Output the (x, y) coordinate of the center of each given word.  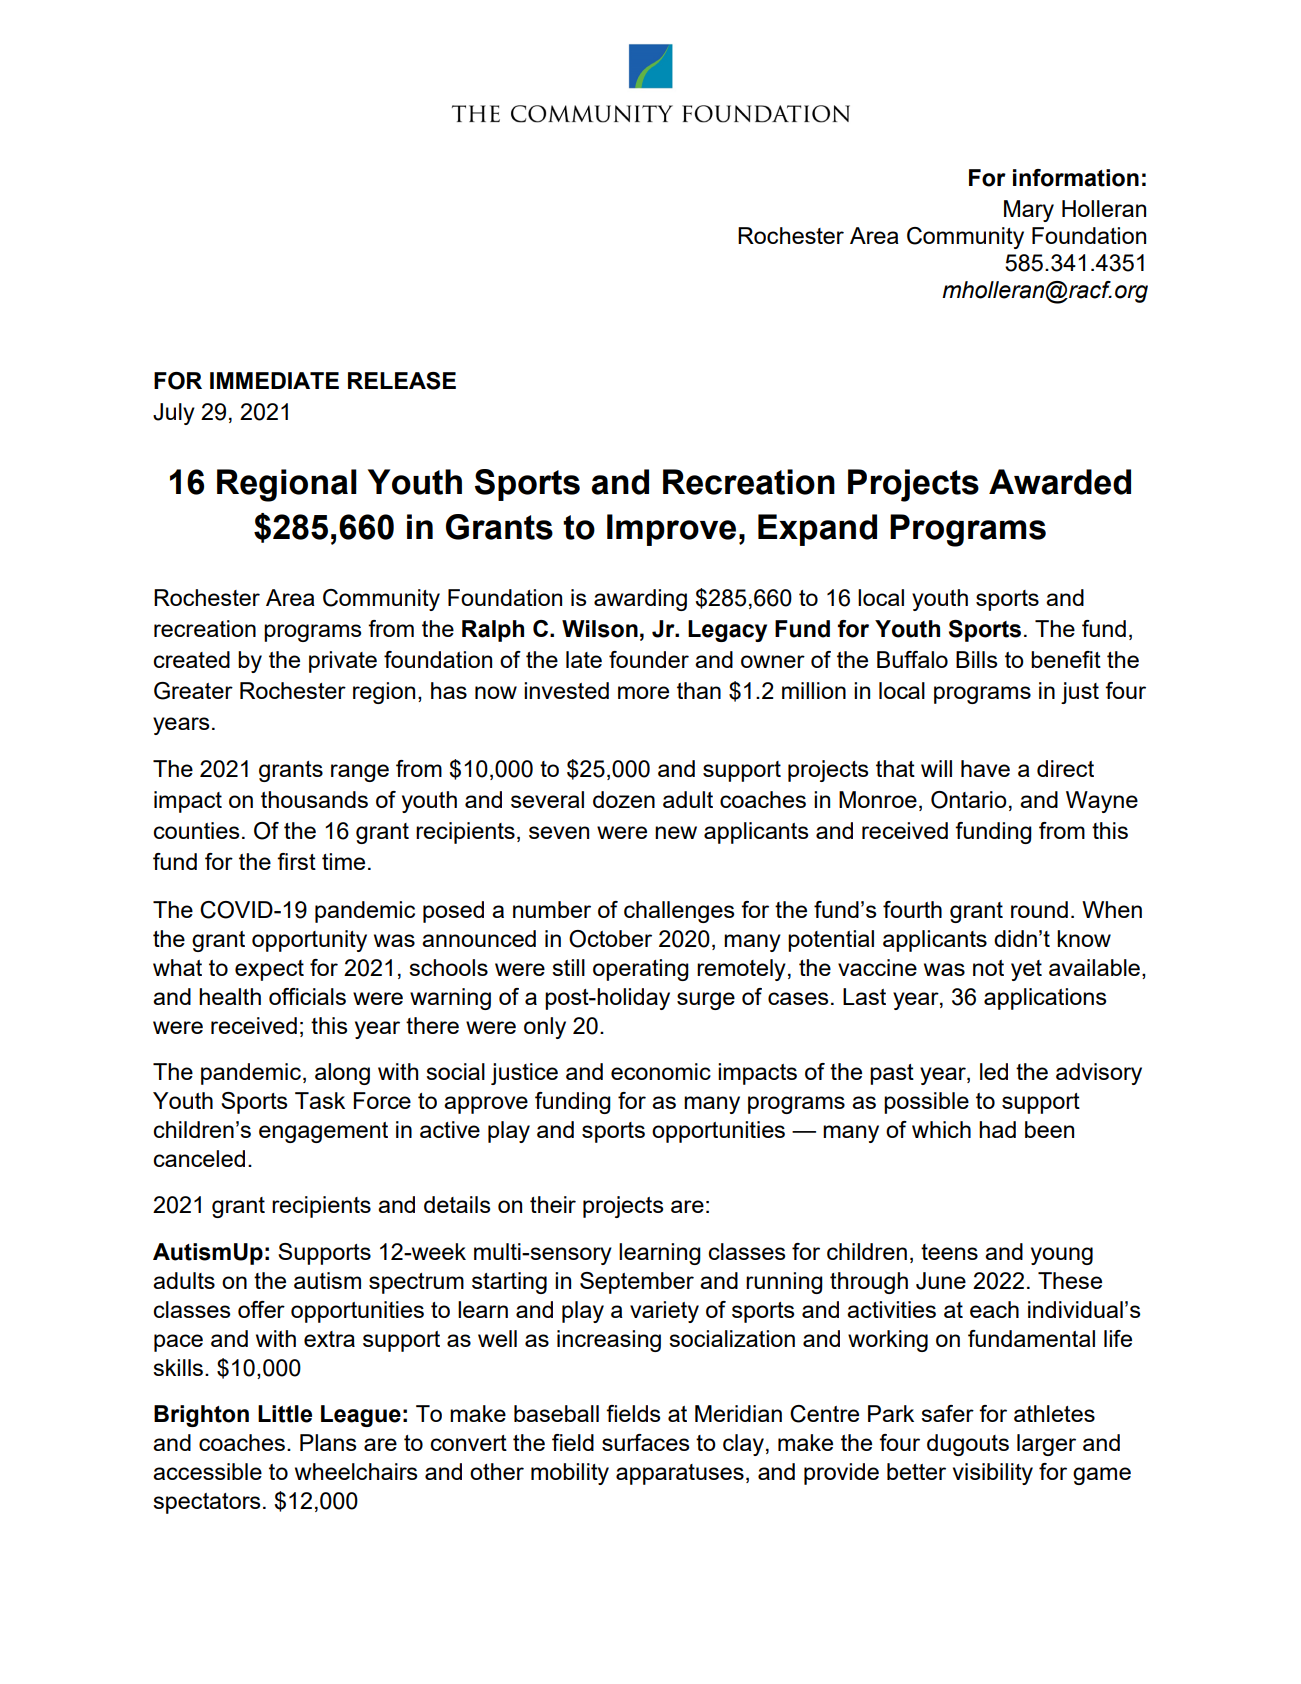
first (296, 861)
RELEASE (402, 381)
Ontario (969, 800)
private (343, 662)
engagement (323, 1132)
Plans (328, 1442)
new (676, 832)
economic (661, 1071)
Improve (671, 530)
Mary (1029, 211)
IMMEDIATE (274, 380)
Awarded (1060, 482)
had (997, 1129)
